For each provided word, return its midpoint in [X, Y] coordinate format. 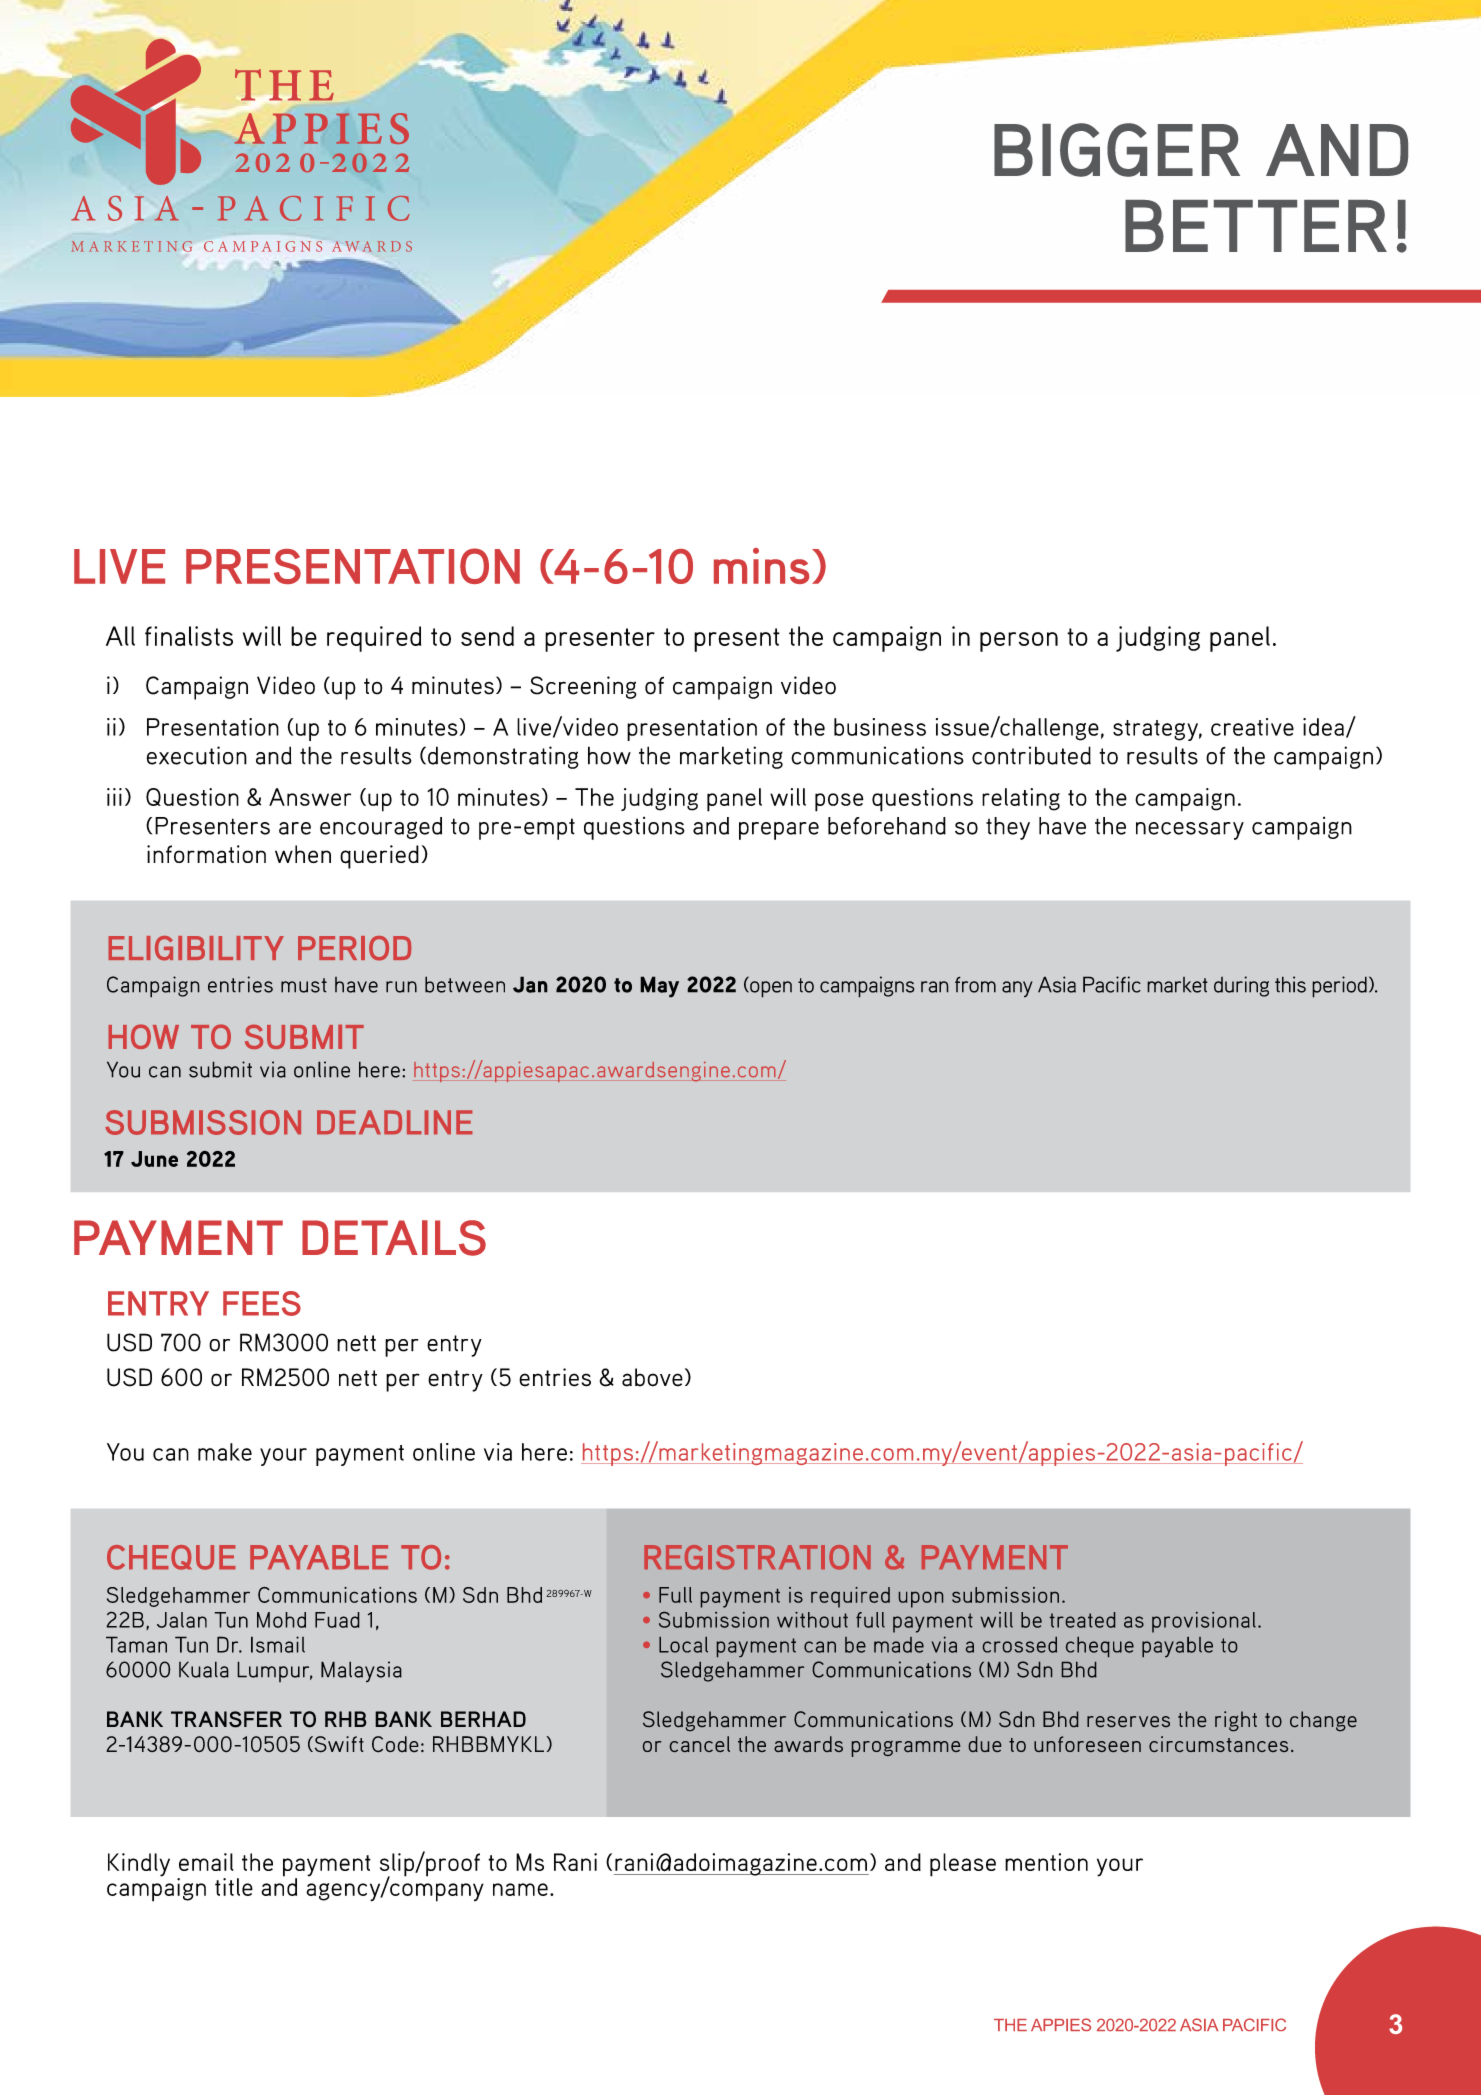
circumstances [1218, 1744]
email [206, 1862]
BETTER [1256, 226]
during [1241, 986]
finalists [189, 636]
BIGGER [1117, 150]
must [304, 985]
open [770, 989]
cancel [700, 1744]
